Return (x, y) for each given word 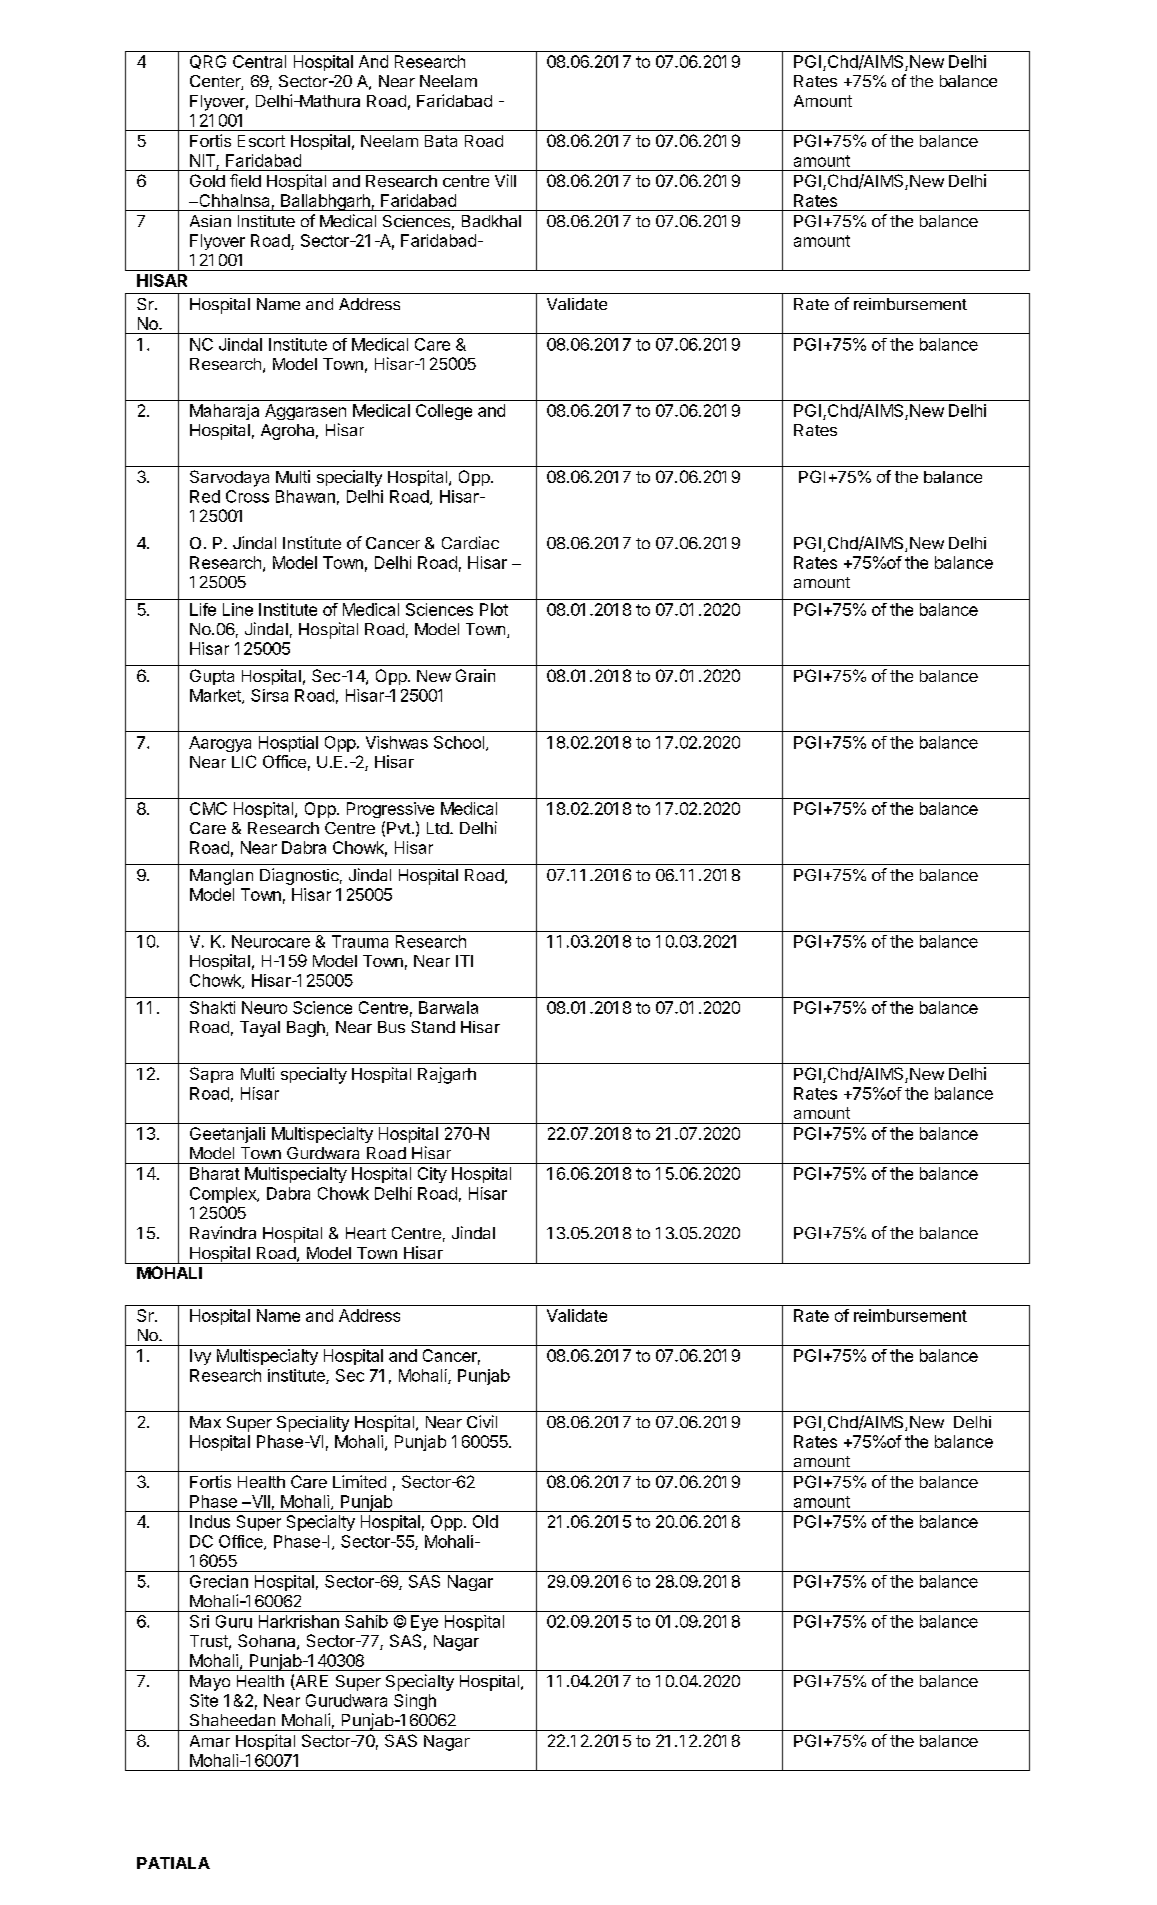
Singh (415, 1702)
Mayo (210, 1683)
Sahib (366, 1621)
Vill (505, 180)
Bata (441, 141)
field (245, 180)
